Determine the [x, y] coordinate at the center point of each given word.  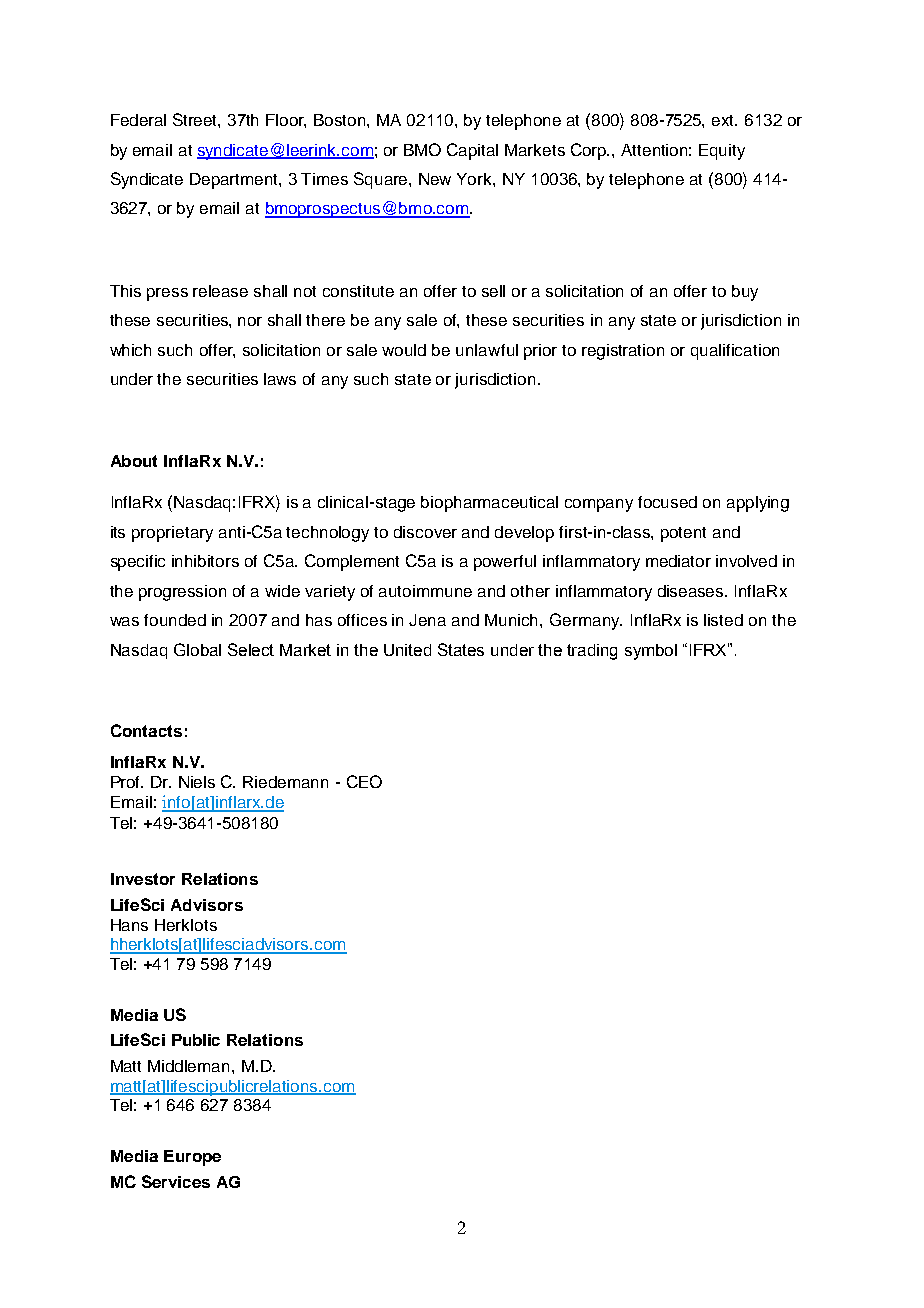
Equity [722, 152]
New [435, 179]
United [407, 650]
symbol [651, 652]
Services [176, 1181]
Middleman [190, 1066]
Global [197, 649]
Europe [192, 1158]
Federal [138, 120]
